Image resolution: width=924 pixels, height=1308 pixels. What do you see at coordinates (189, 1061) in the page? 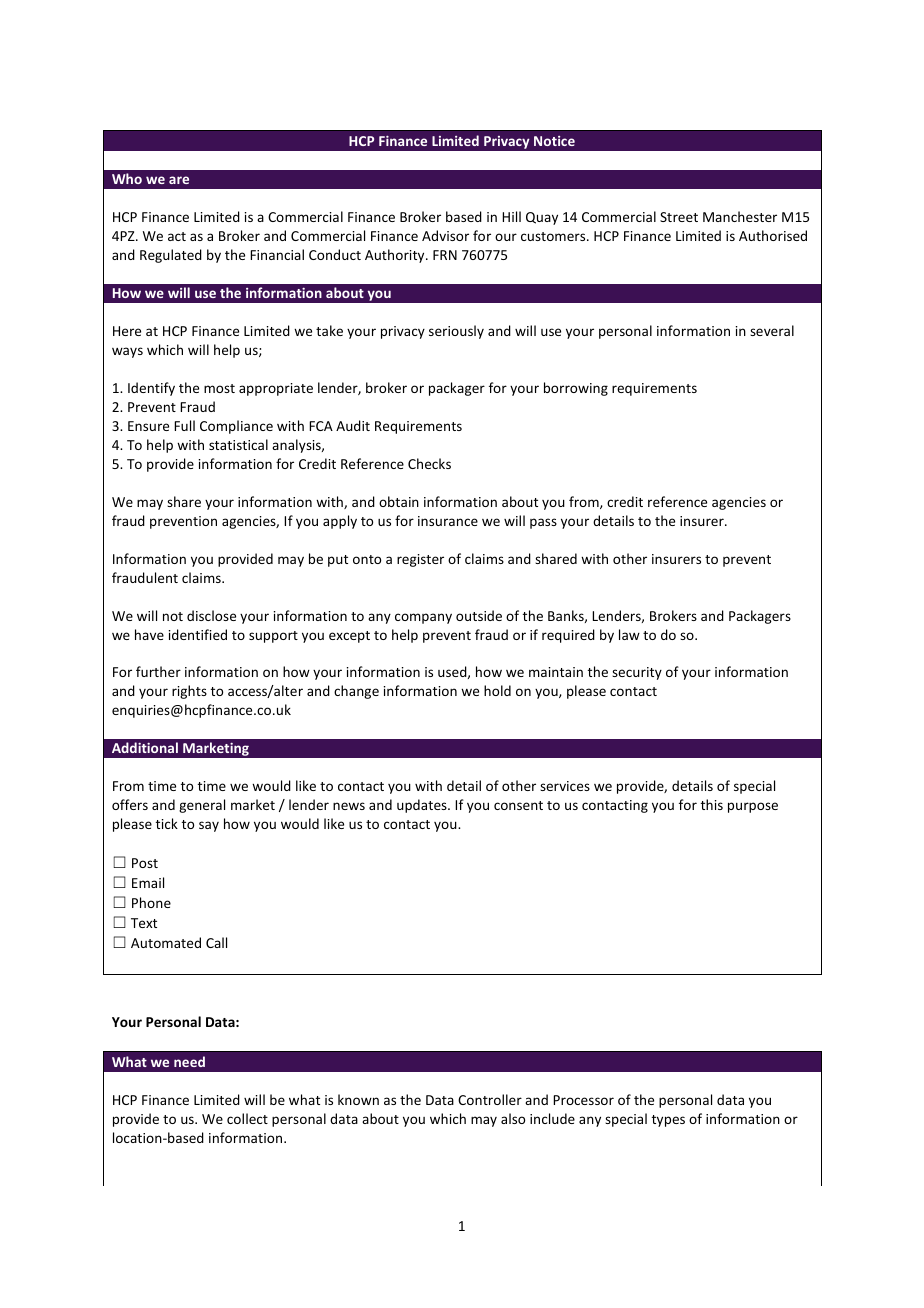
I see `need` at bounding box center [189, 1061].
